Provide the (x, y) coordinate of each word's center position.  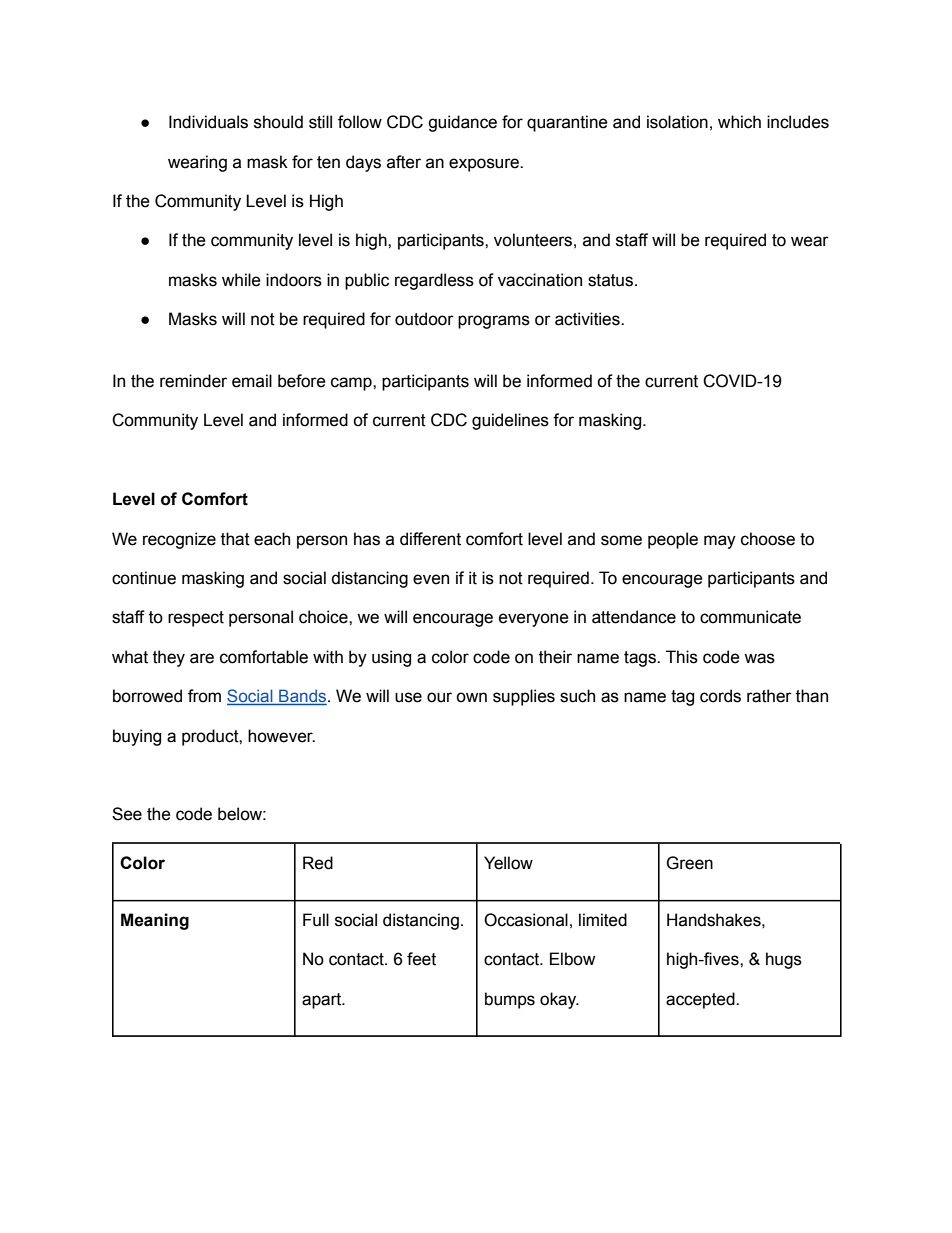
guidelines (510, 421)
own (471, 697)
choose (768, 539)
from (204, 696)
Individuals (208, 122)
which (739, 122)
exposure (485, 165)
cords (720, 696)
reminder (193, 381)
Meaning (155, 921)
